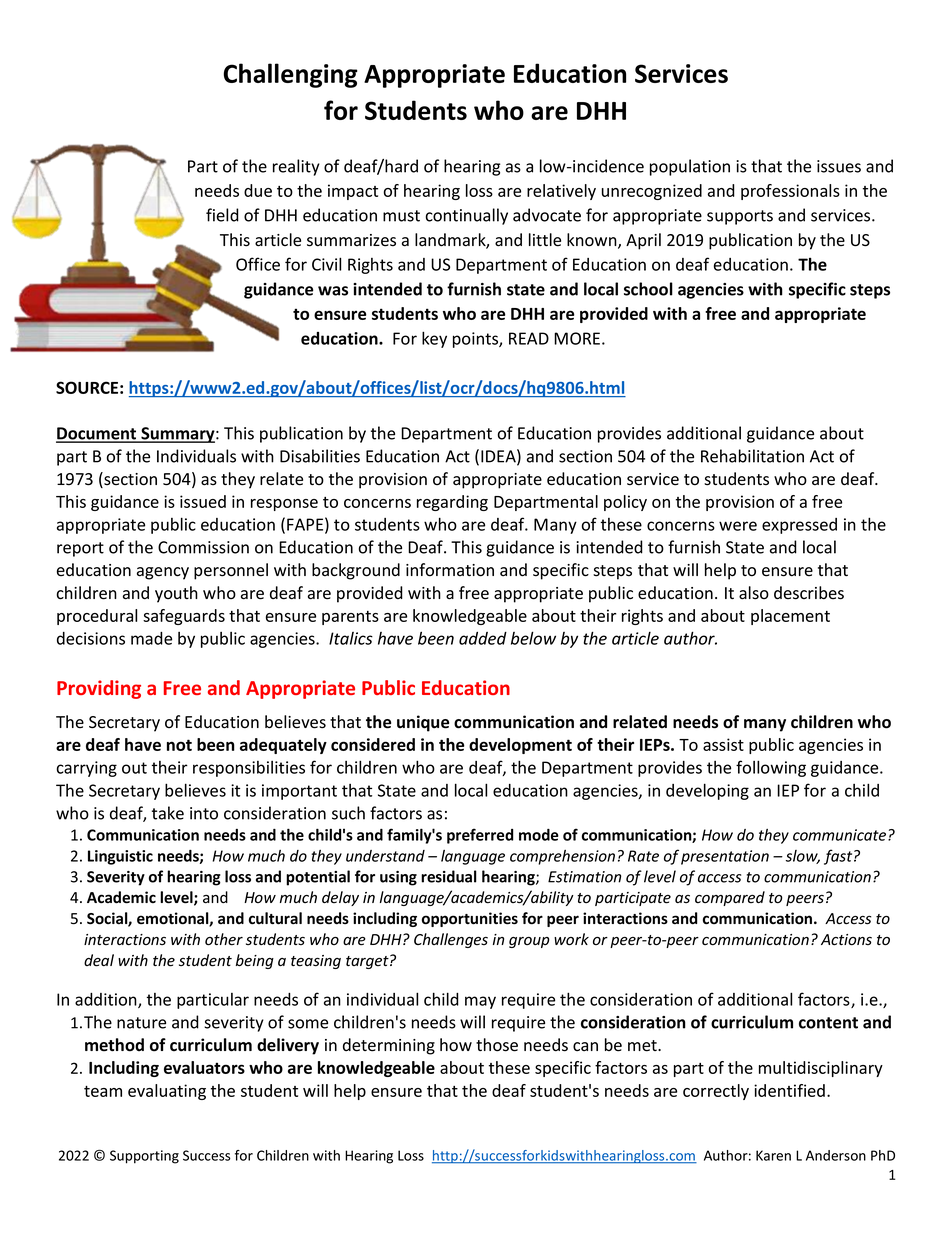  Describe the element at coordinates (203, 501) in the screenshot. I see `issued` at that location.
